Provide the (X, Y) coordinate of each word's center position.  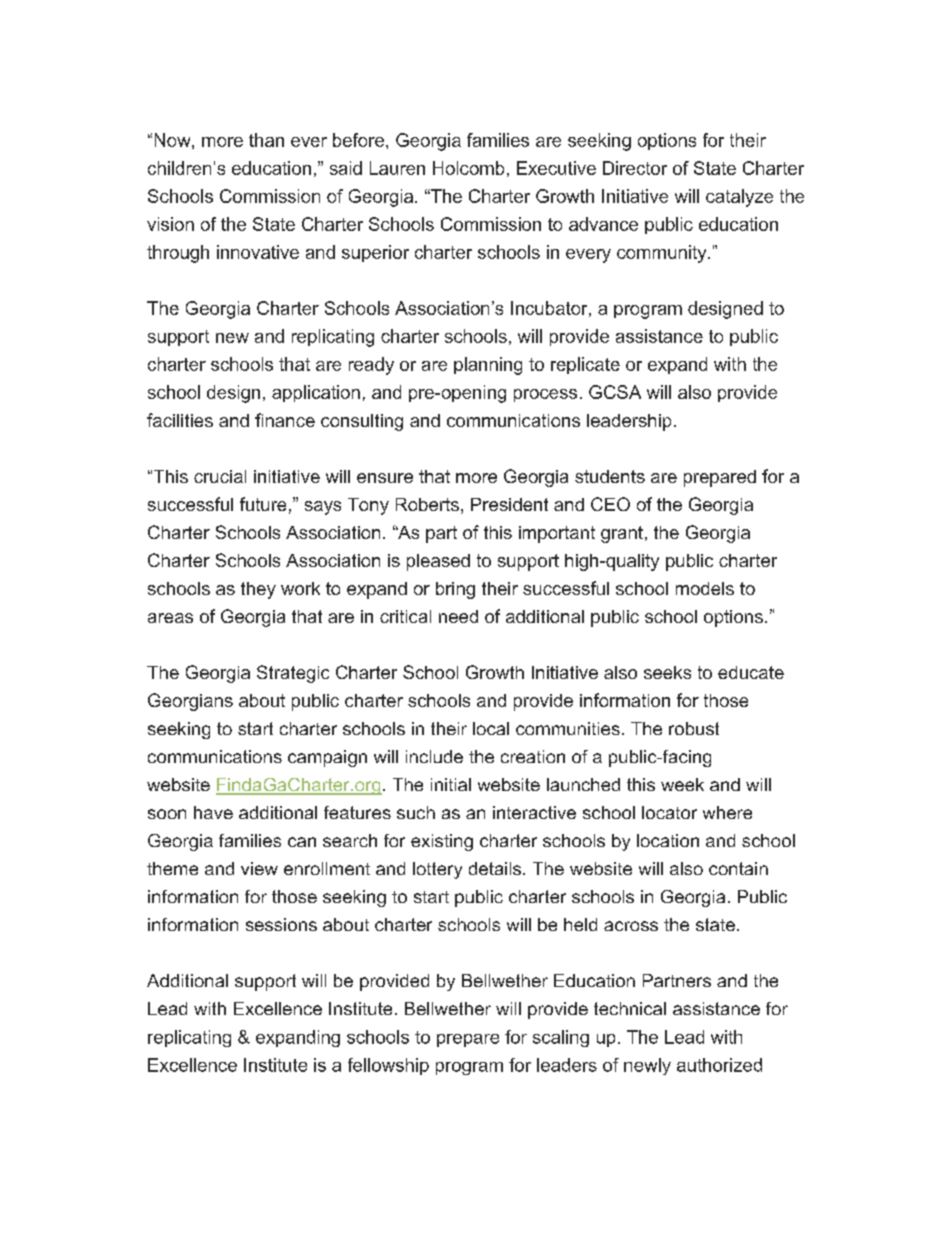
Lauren (397, 168)
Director (635, 168)
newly (647, 1066)
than (266, 140)
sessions (281, 924)
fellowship (388, 1066)
